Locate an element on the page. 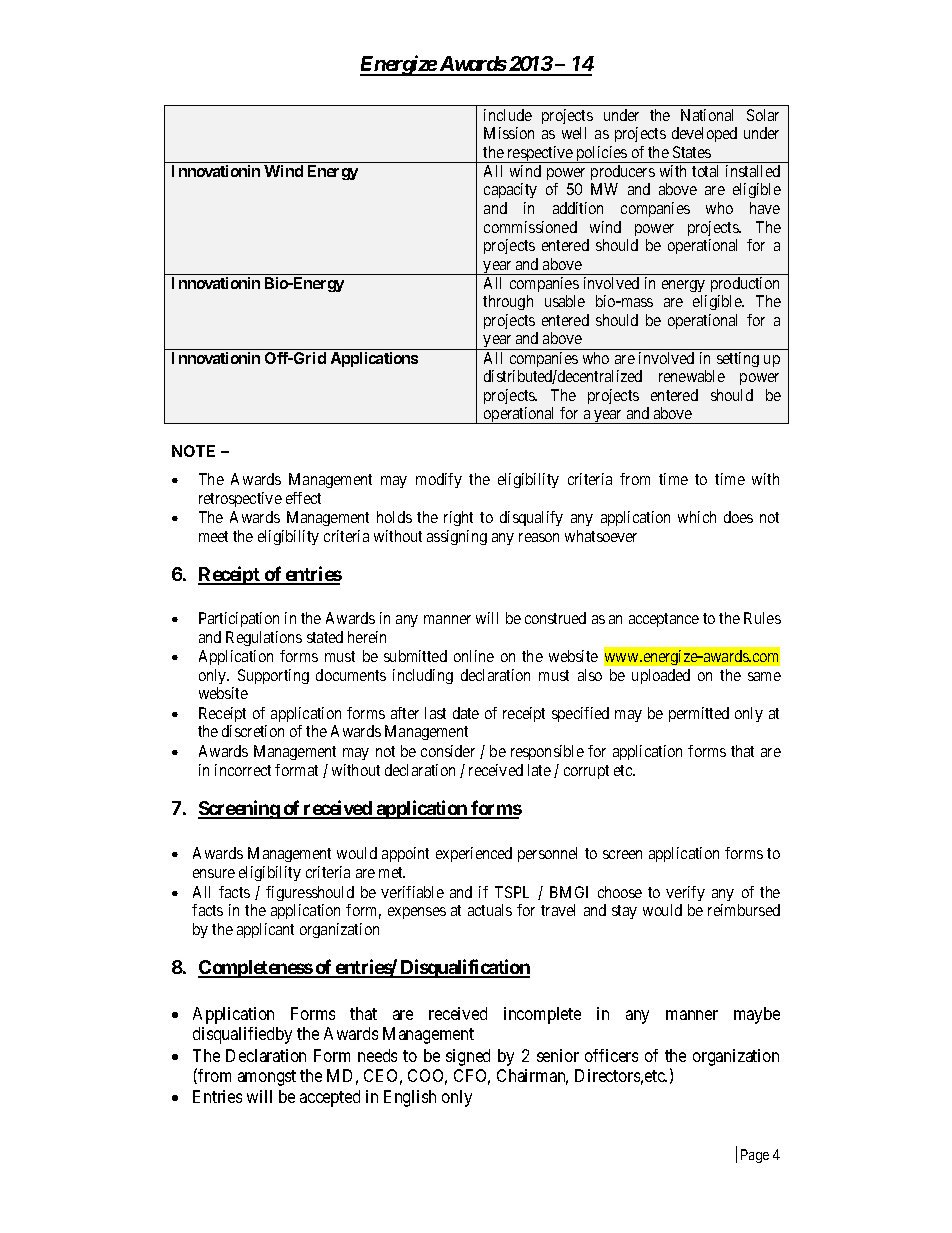  capacity is located at coordinates (510, 190).
